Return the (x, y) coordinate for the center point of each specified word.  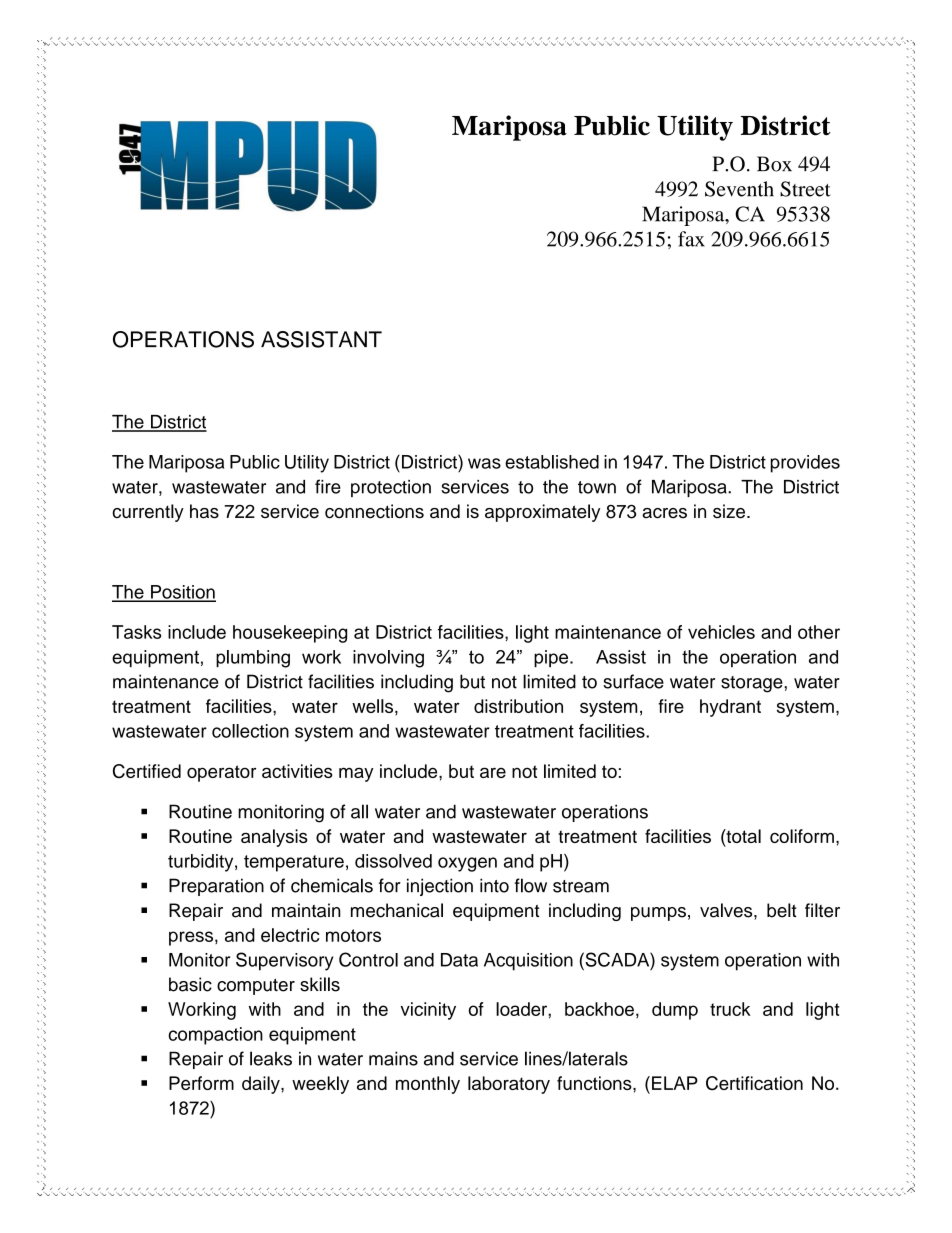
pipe (552, 658)
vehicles (721, 632)
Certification (754, 1083)
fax (691, 239)
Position (182, 593)
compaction (215, 1036)
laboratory (509, 1085)
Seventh (739, 189)
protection (391, 488)
